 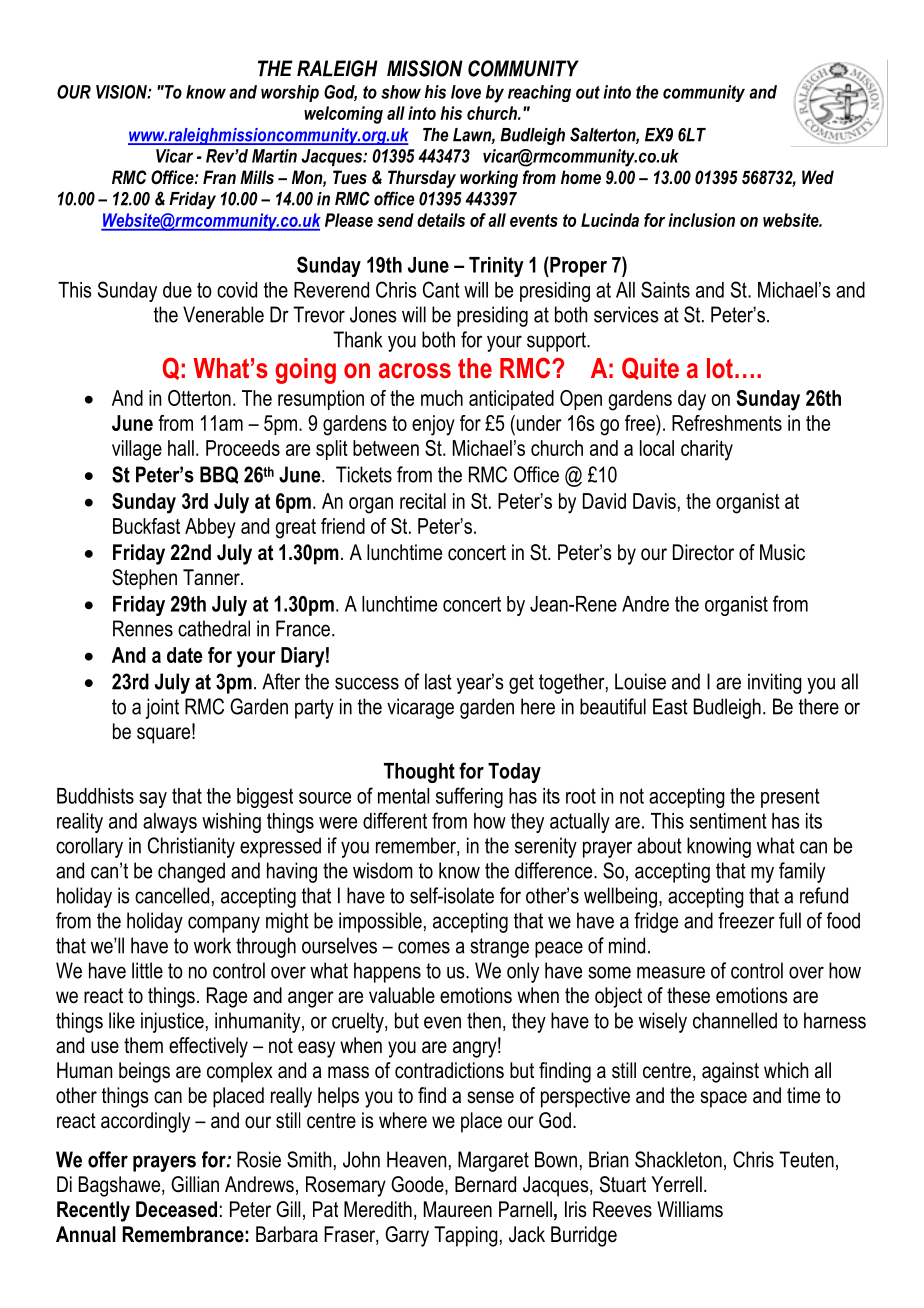 I want to click on little, so click(x=147, y=970).
